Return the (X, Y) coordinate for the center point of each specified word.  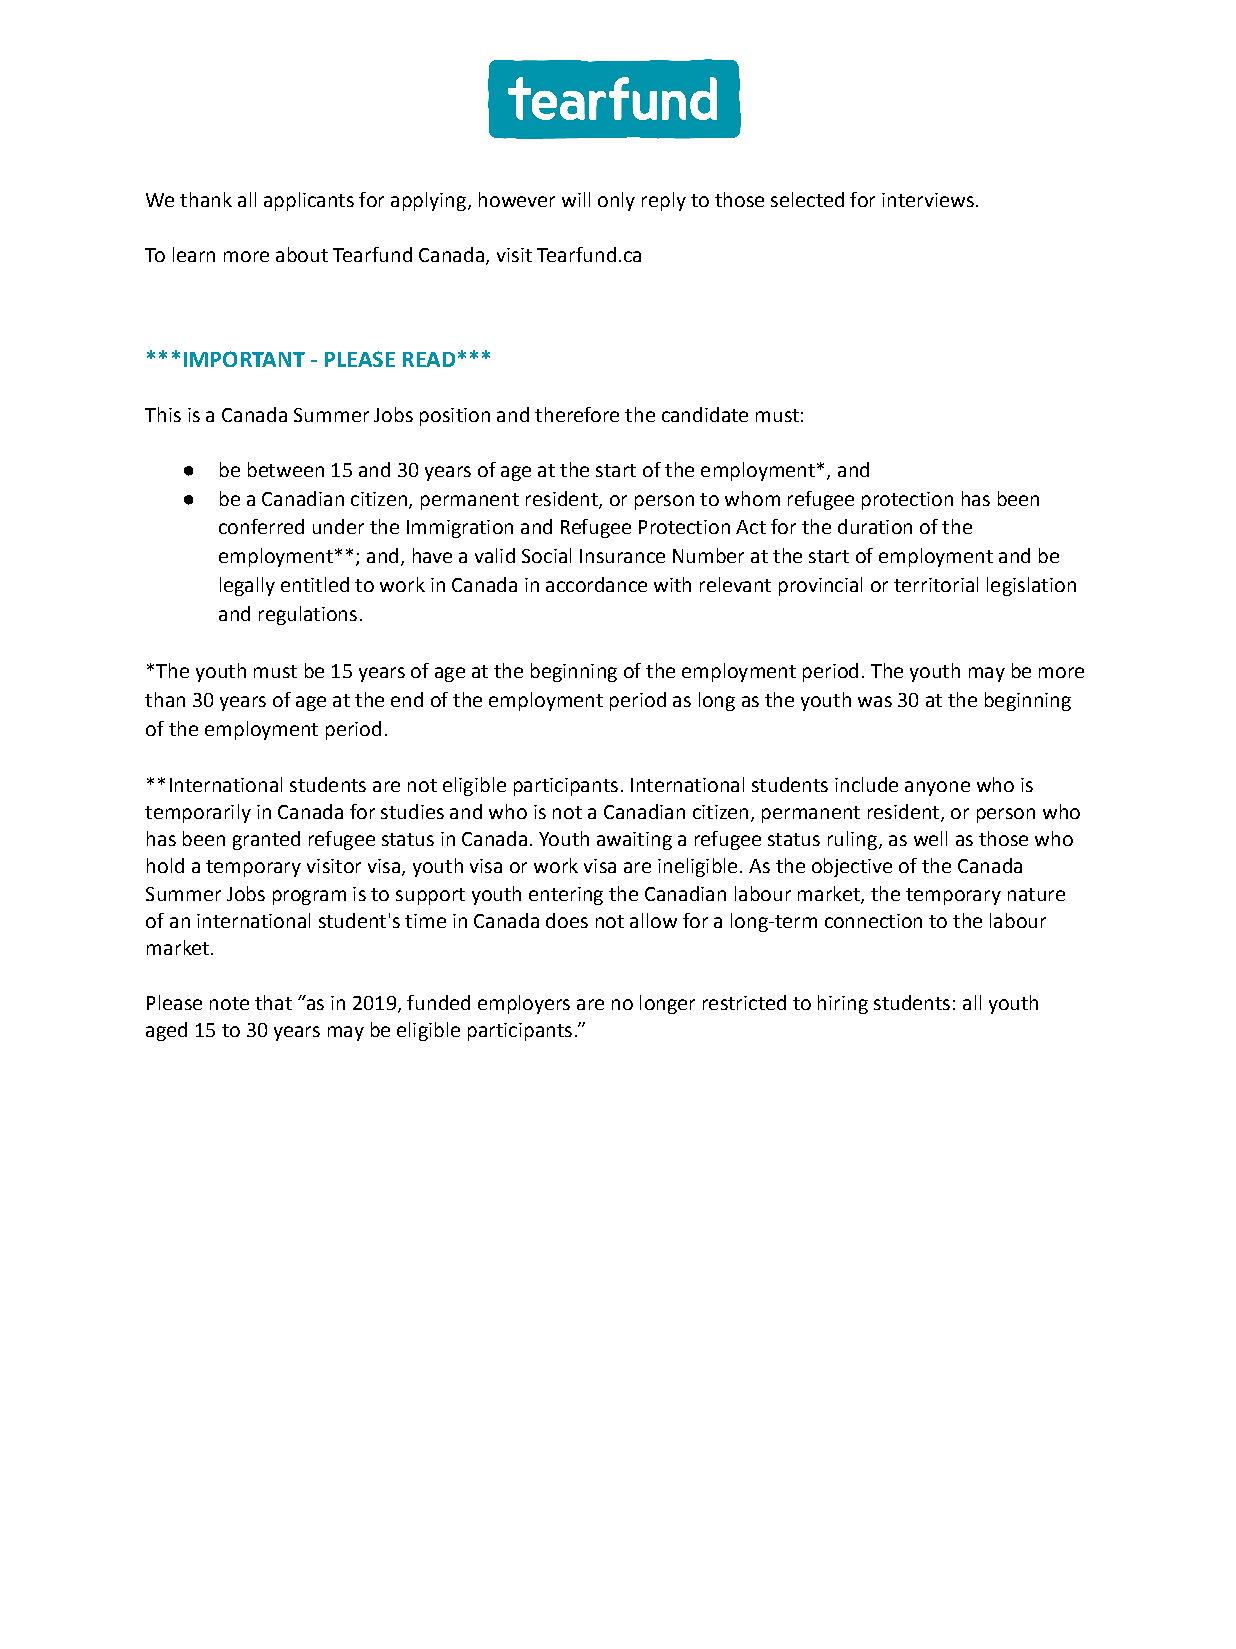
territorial (936, 584)
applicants (309, 201)
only (616, 201)
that (273, 1002)
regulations (308, 615)
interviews (928, 200)
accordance (596, 584)
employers (524, 1004)
